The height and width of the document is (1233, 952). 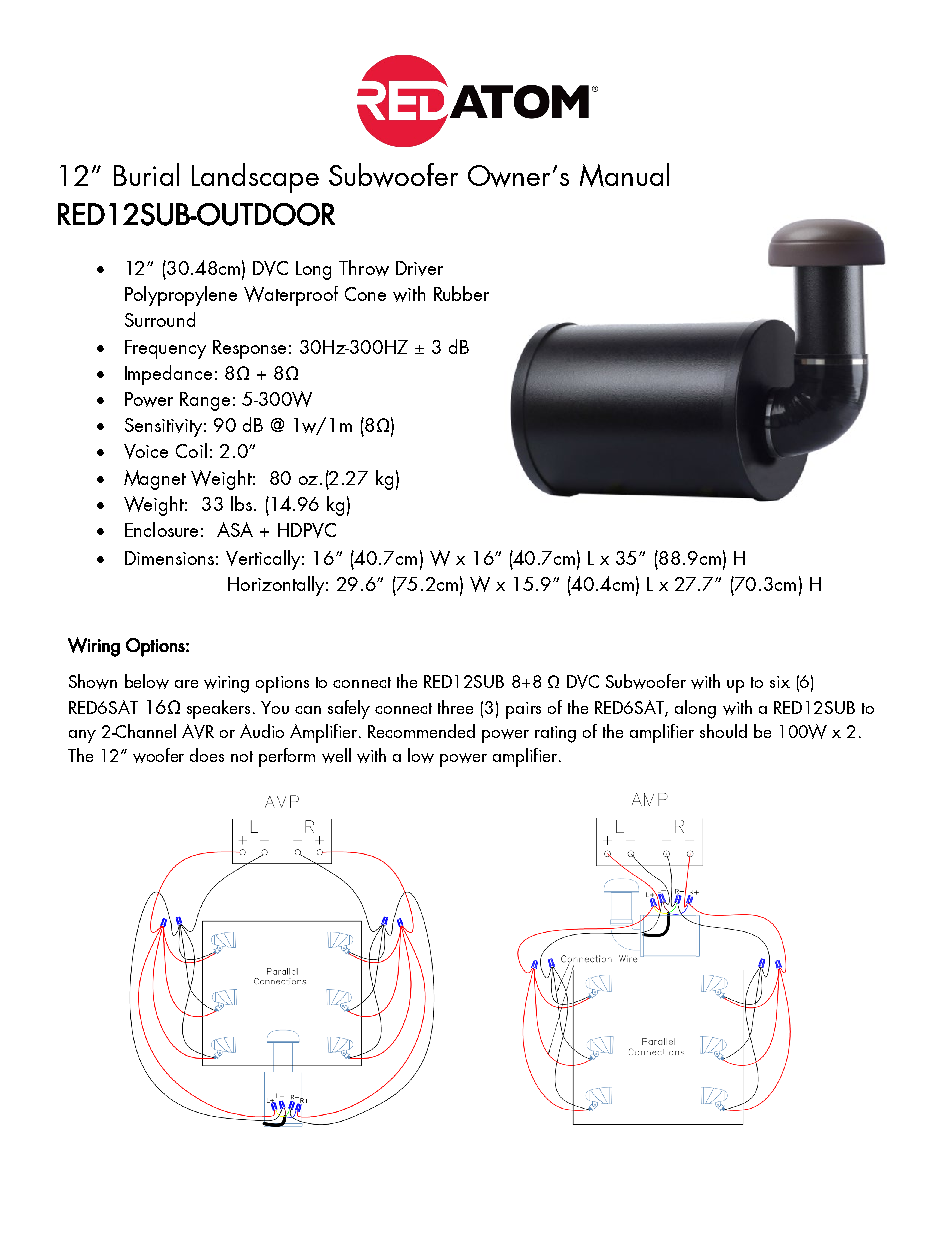 I want to click on Voice, so click(x=146, y=451).
